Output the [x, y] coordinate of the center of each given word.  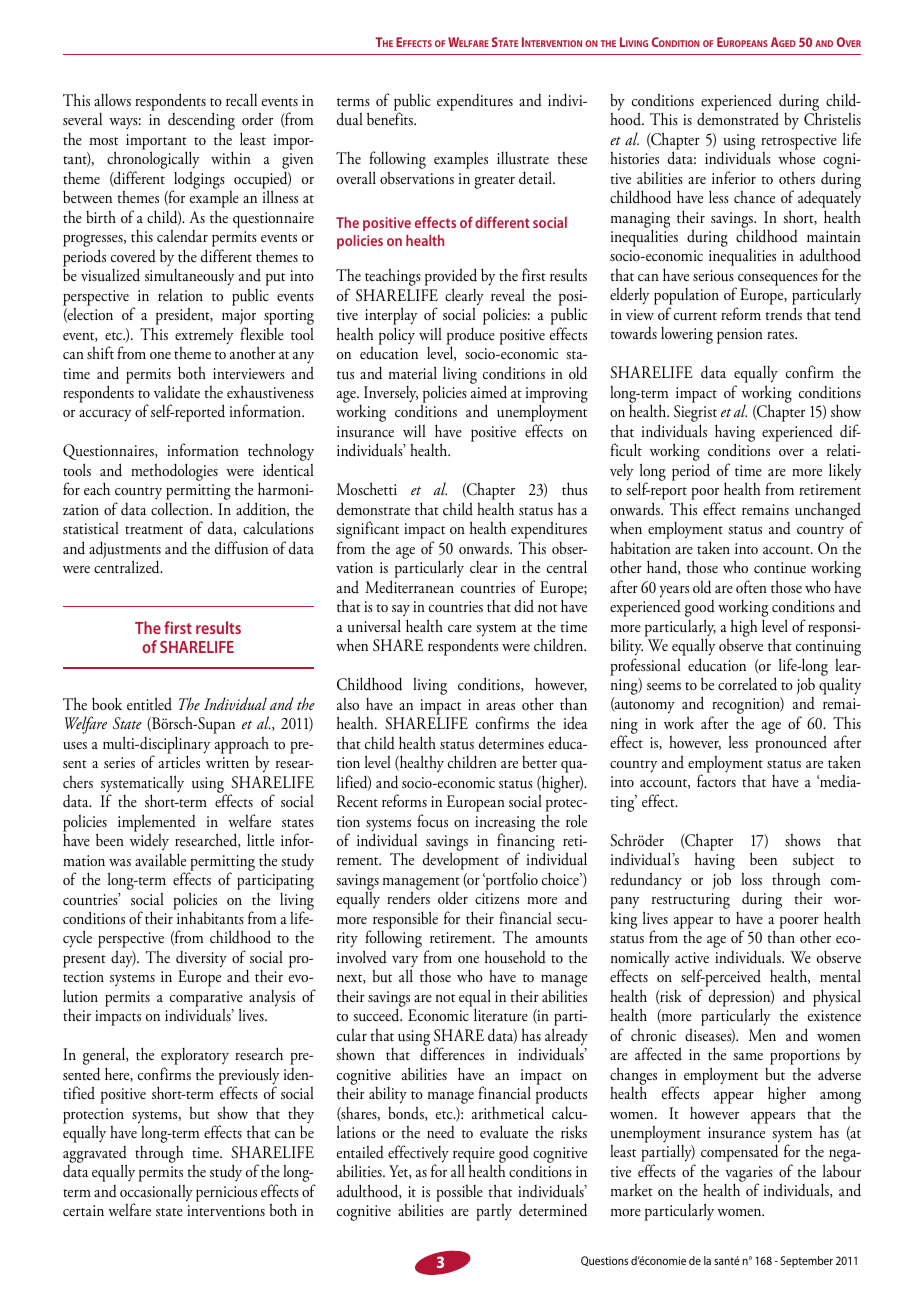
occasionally [156, 1194]
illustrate [523, 158]
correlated [747, 684]
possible [459, 1193]
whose [796, 158]
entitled [149, 703]
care [460, 628]
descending [201, 122]
